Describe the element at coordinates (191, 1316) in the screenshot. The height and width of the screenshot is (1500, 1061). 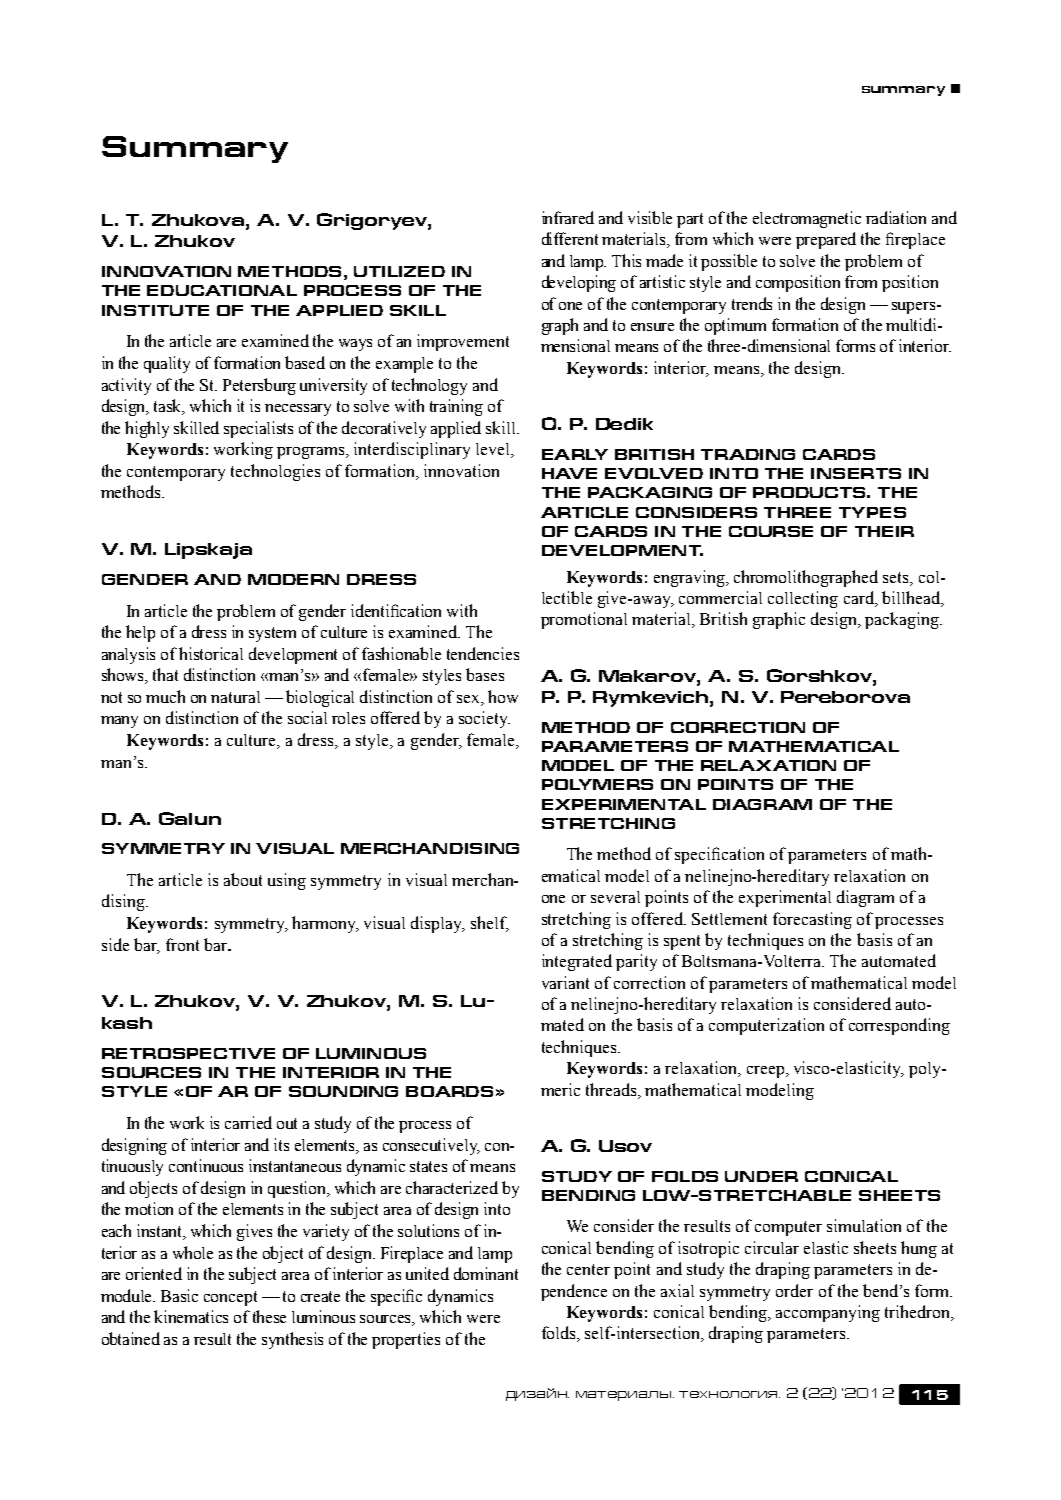
I see `kinematics` at that location.
